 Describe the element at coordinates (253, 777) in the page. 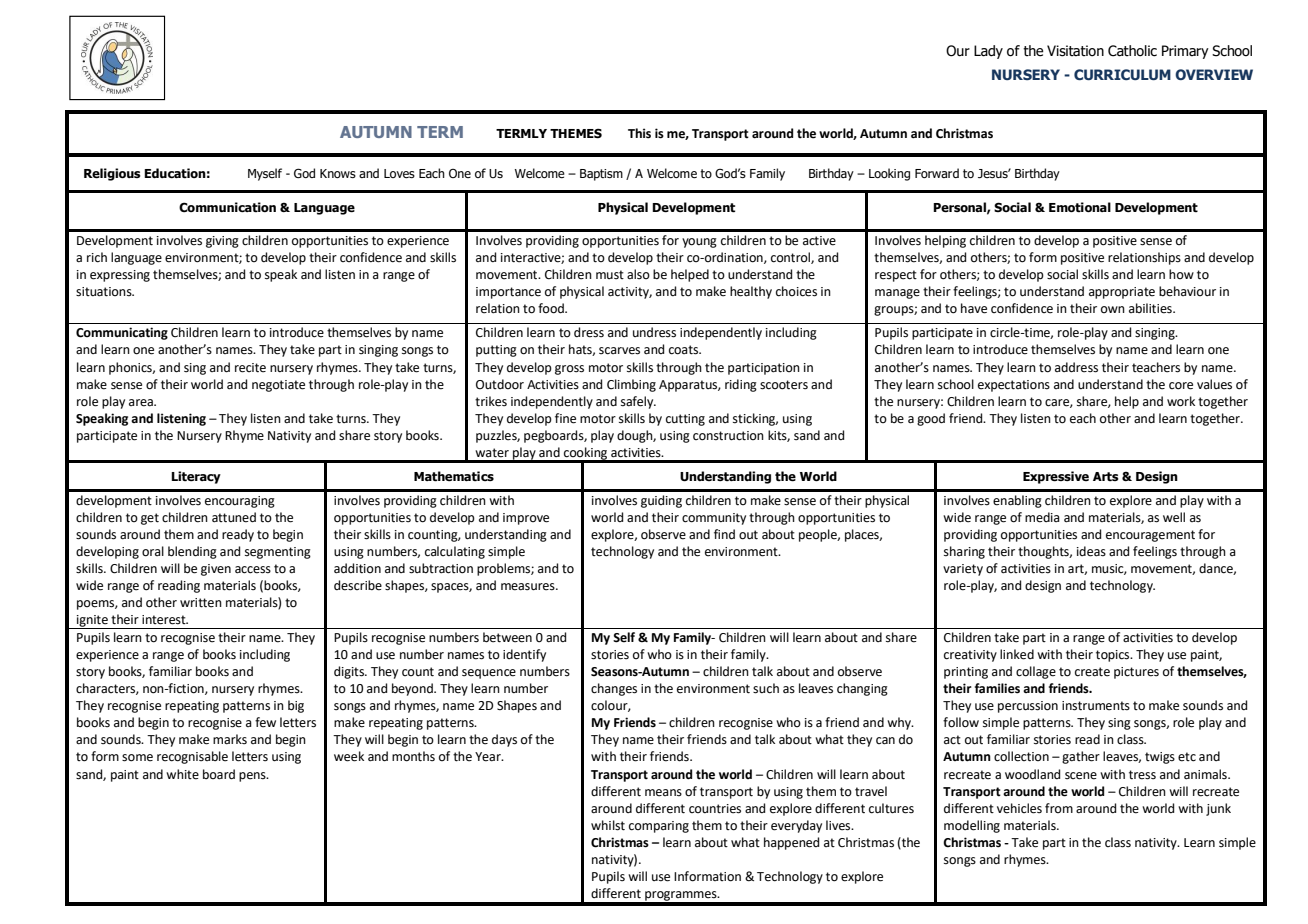

I see `pens` at that location.
